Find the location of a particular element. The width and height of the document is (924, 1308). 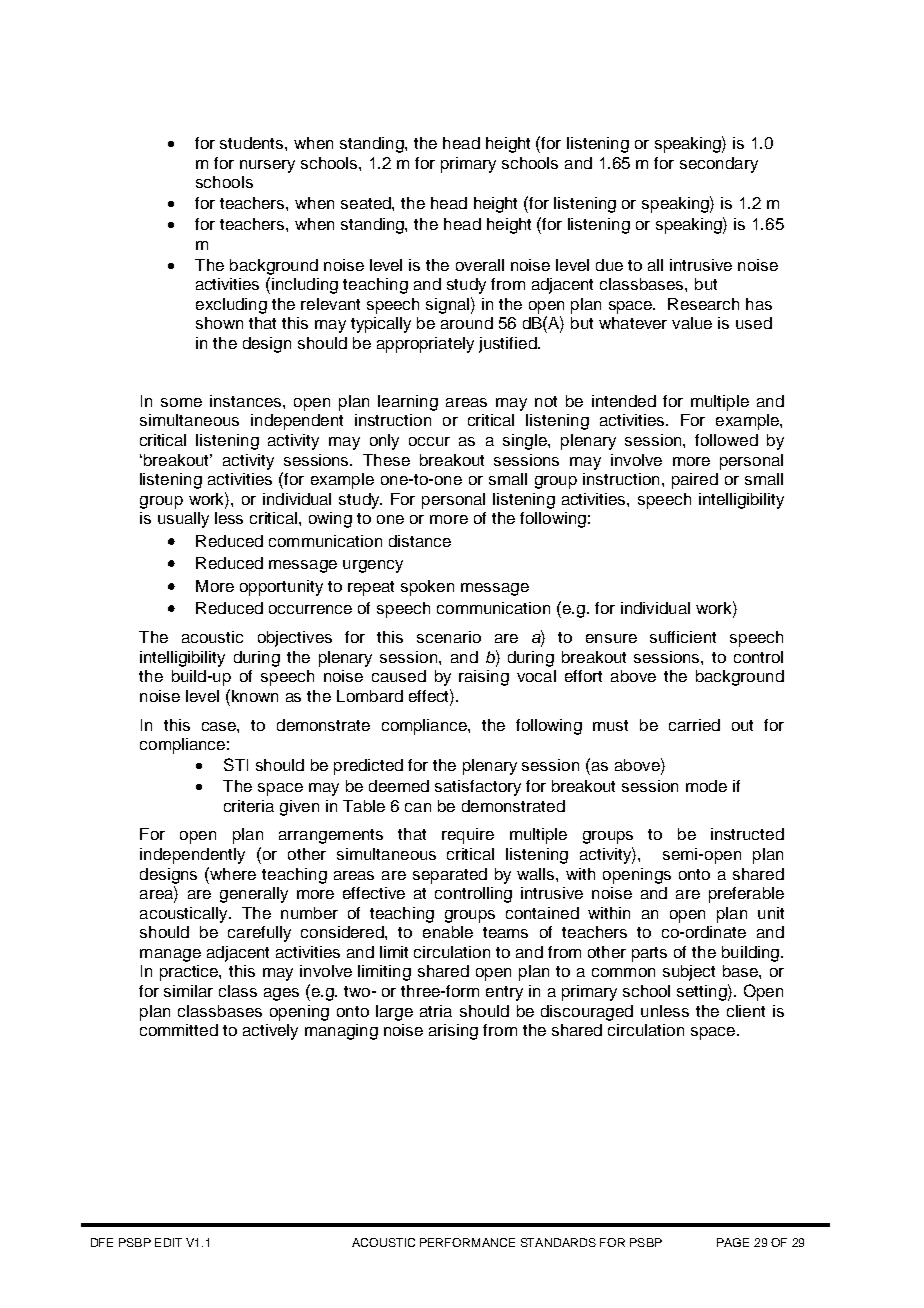

raising is located at coordinates (484, 678).
